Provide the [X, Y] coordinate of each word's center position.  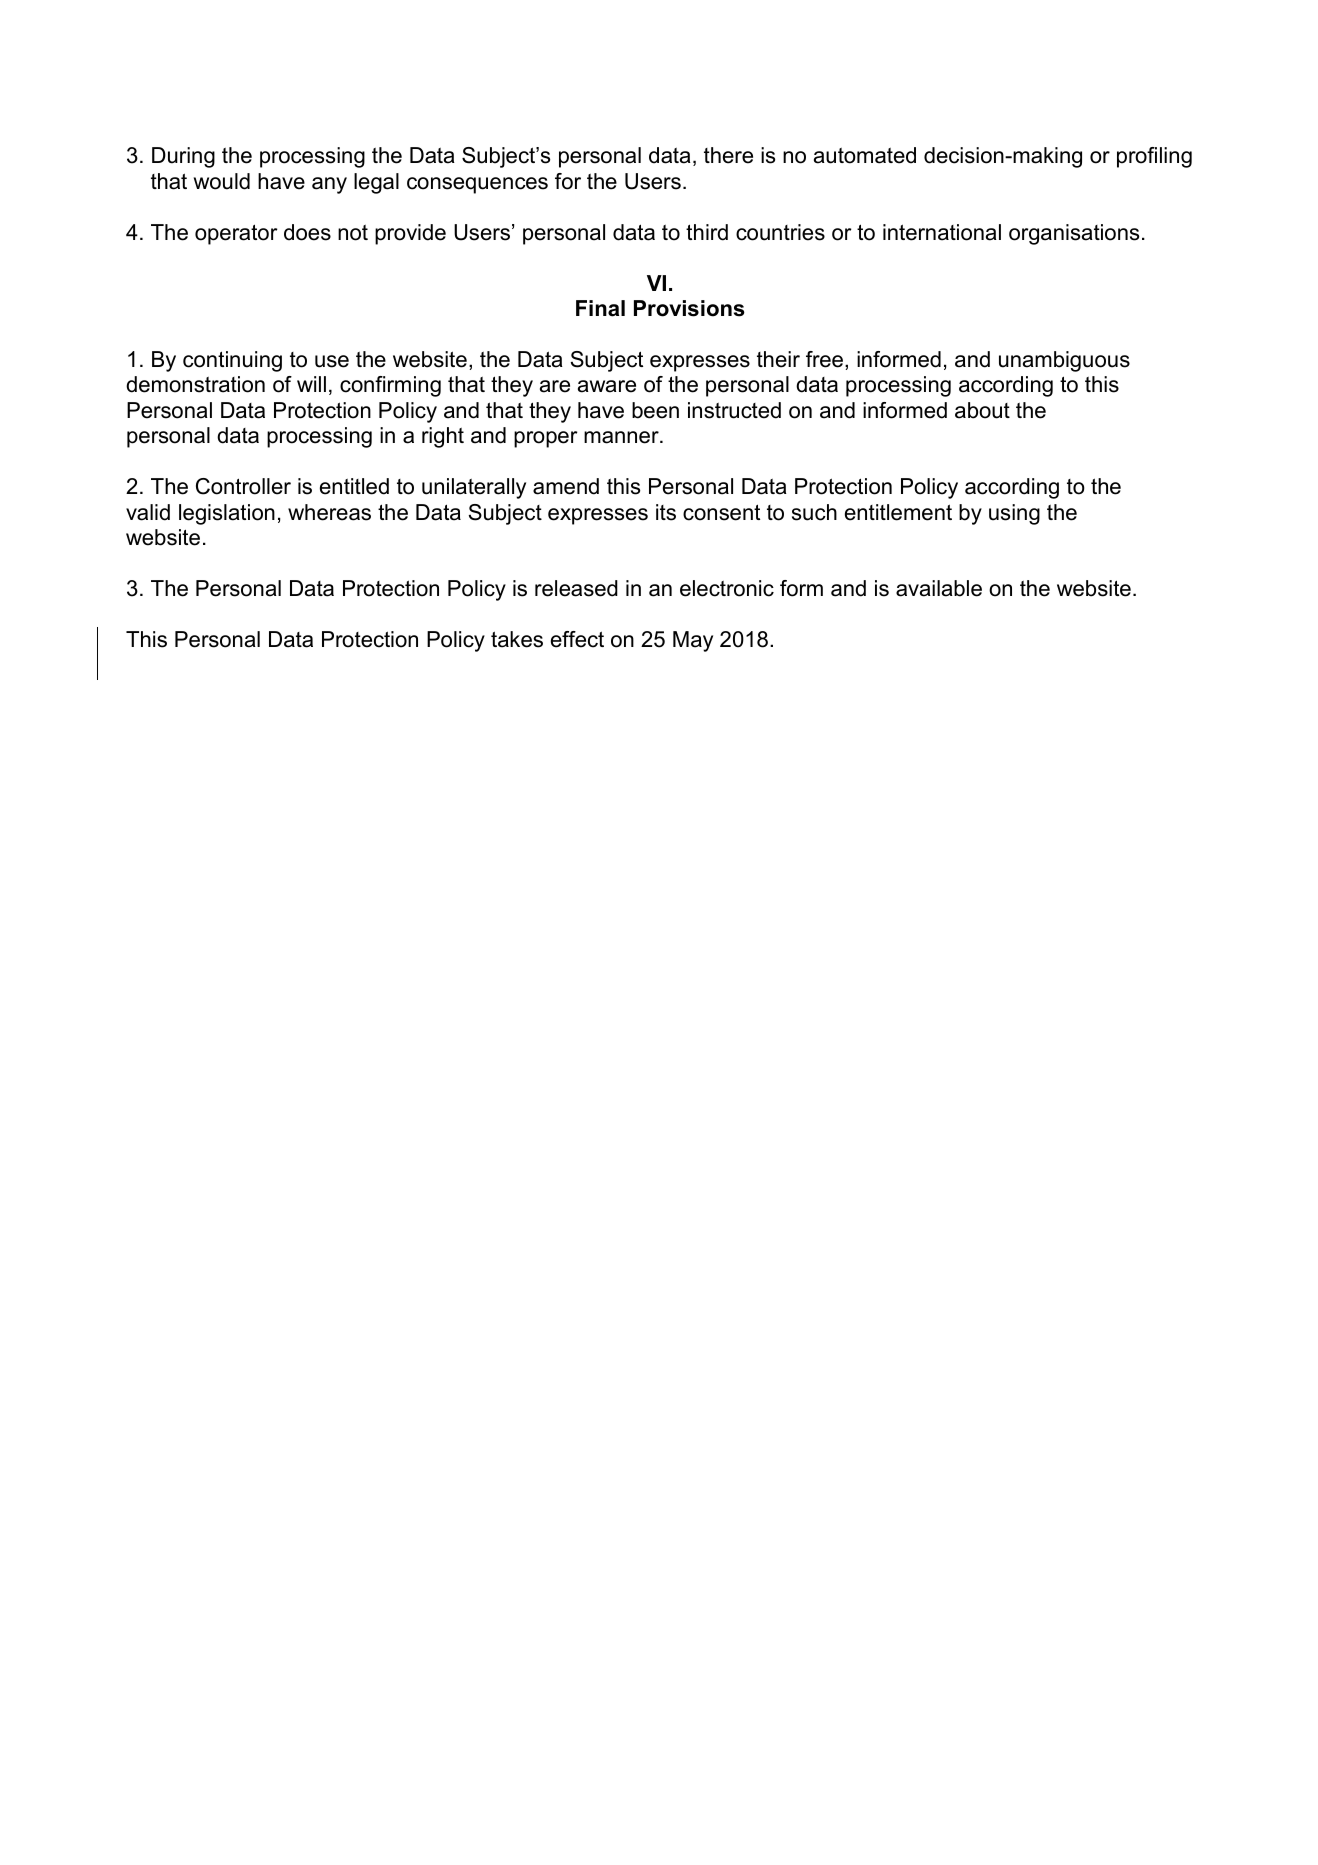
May [693, 641]
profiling [1154, 157]
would [222, 181]
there [728, 155]
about [982, 410]
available [939, 588]
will [311, 384]
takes [517, 639]
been [655, 410]
